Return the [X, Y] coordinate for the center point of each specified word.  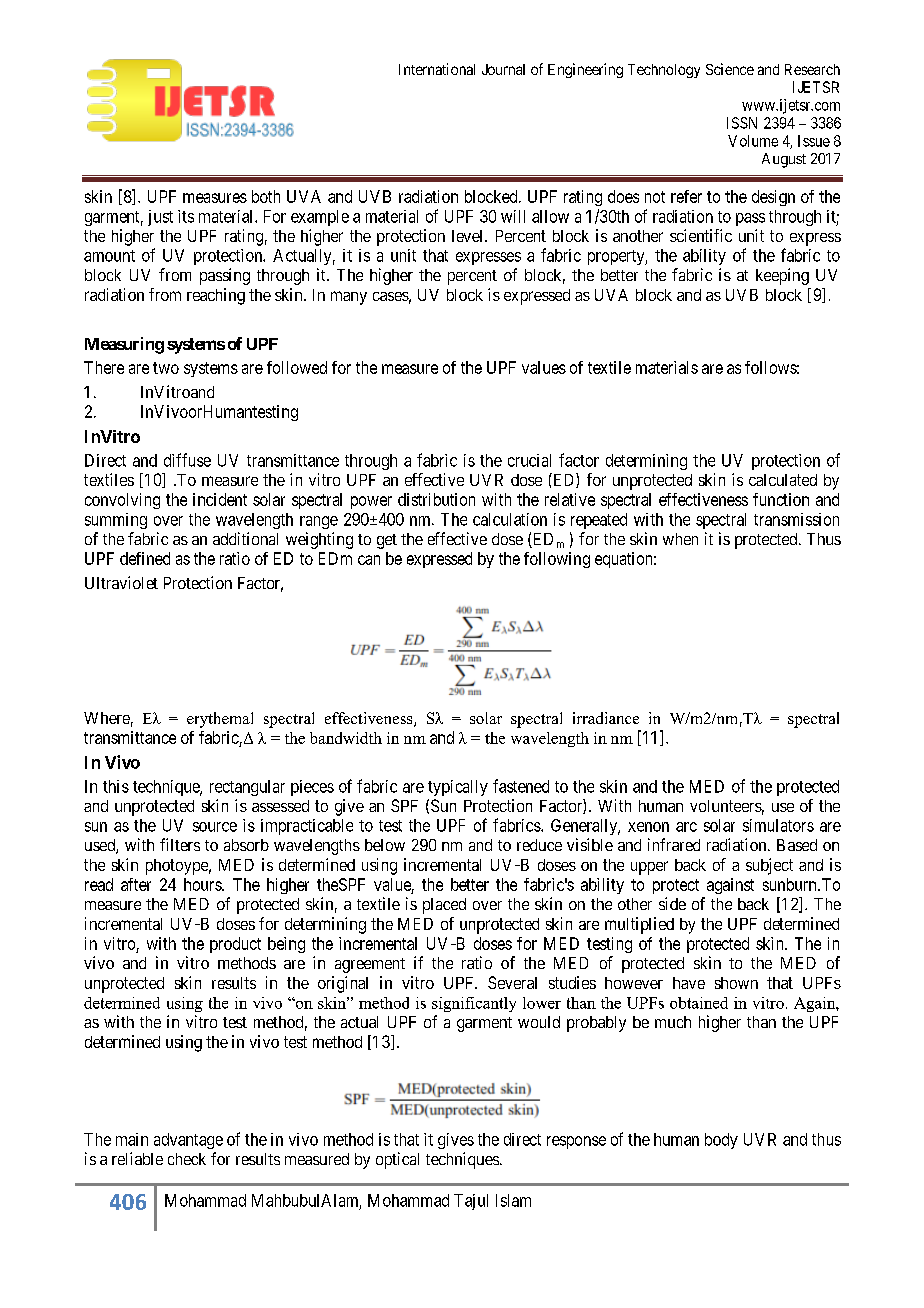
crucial [529, 460]
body [721, 1141]
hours [203, 884]
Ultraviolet [121, 582]
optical [397, 1160]
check [187, 1159]
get [387, 541]
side [672, 903]
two [166, 368]
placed [444, 906]
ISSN [742, 123]
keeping [782, 276]
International [437, 69]
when [680, 539]
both [266, 196]
